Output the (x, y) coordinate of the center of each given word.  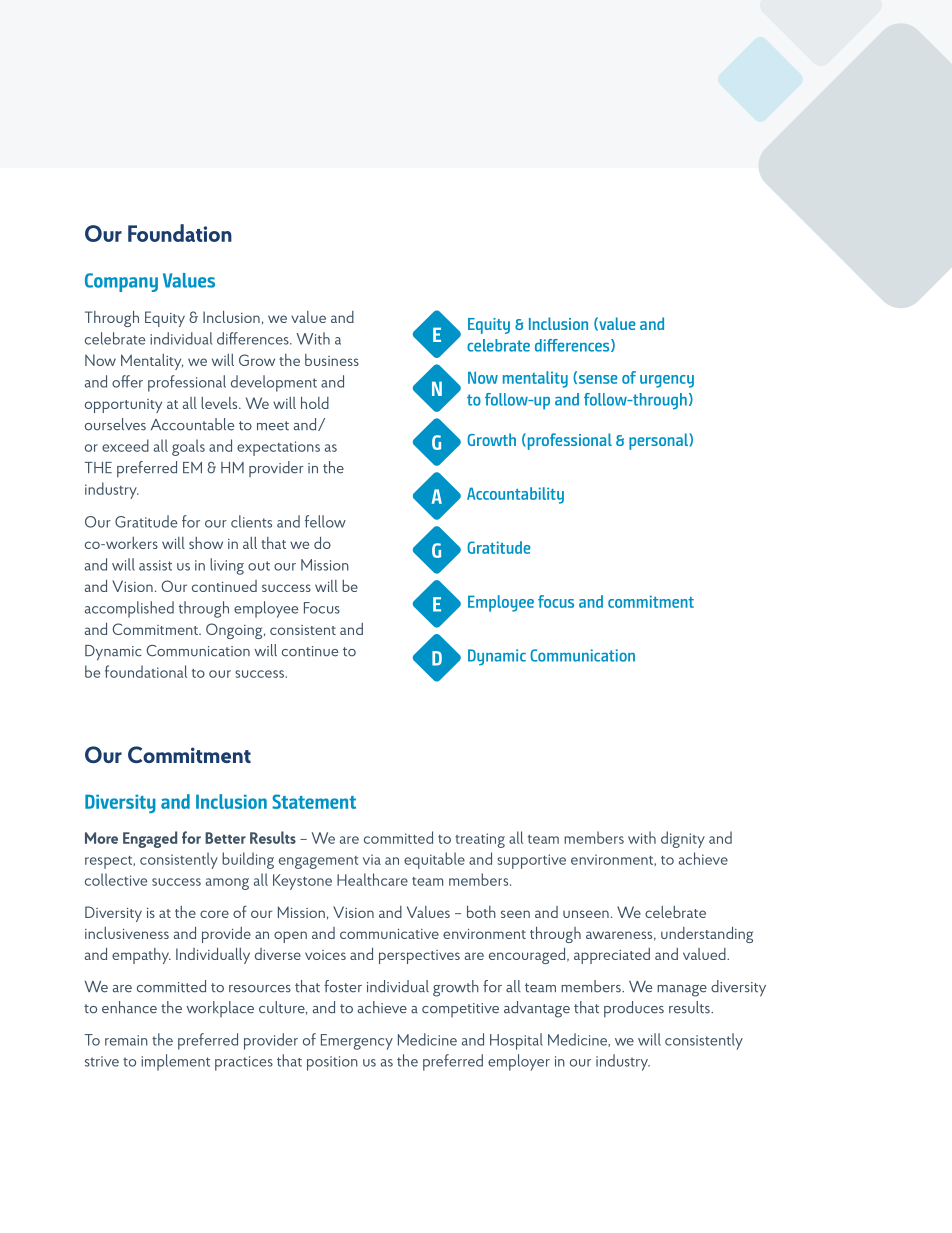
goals (188, 447)
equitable (434, 860)
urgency (667, 381)
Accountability (515, 495)
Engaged (150, 839)
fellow (325, 521)
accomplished (129, 609)
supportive (531, 861)
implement (175, 1062)
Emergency (357, 1042)
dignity (683, 839)
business (332, 360)
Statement (314, 801)
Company (121, 282)
